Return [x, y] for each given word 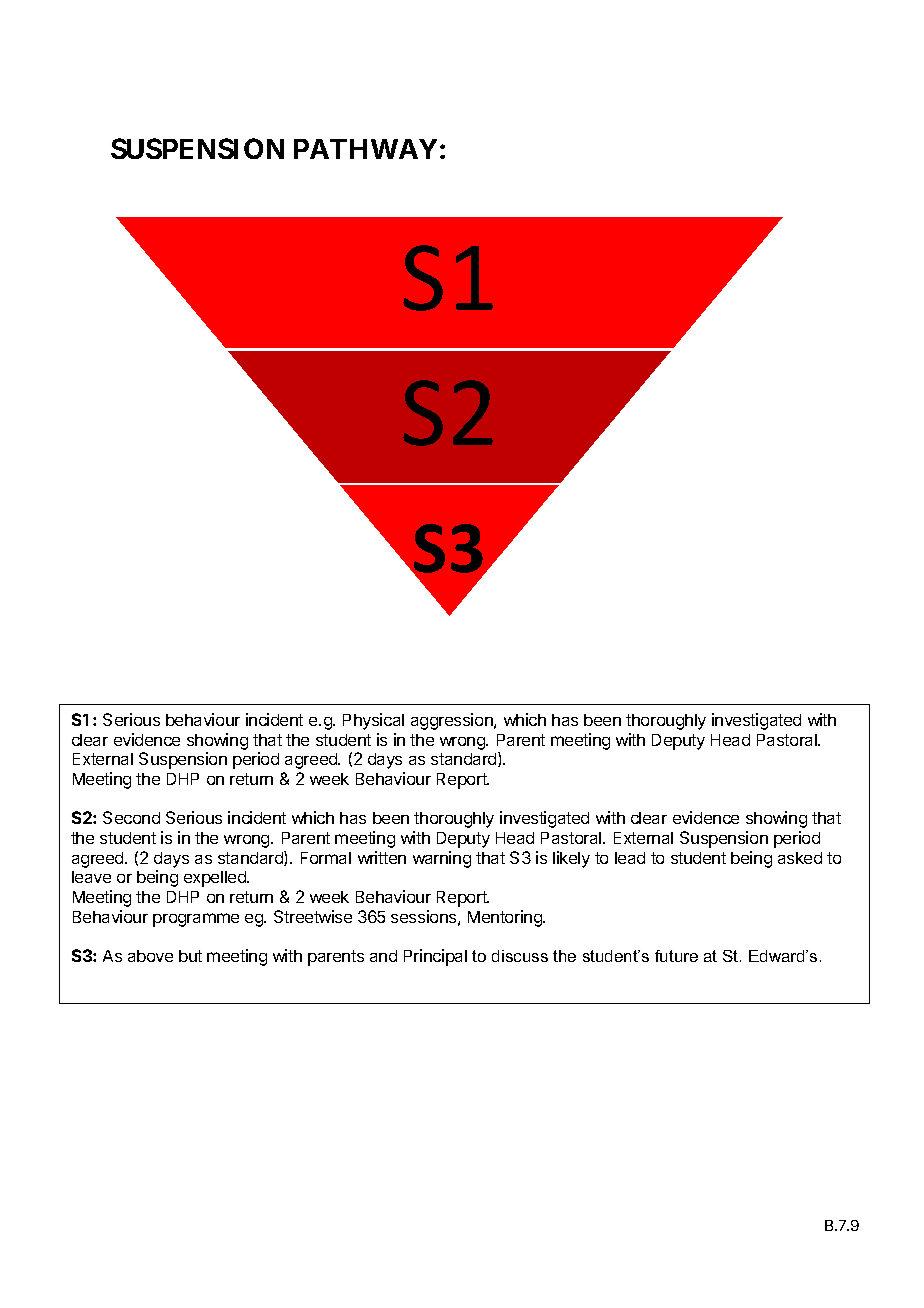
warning [442, 859]
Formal [326, 858]
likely [571, 859]
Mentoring [506, 918]
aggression [453, 721]
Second [131, 817]
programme [196, 920]
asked [800, 858]
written [382, 857]
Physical [373, 721]
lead [630, 858]
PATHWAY [365, 149]
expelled [216, 879]
